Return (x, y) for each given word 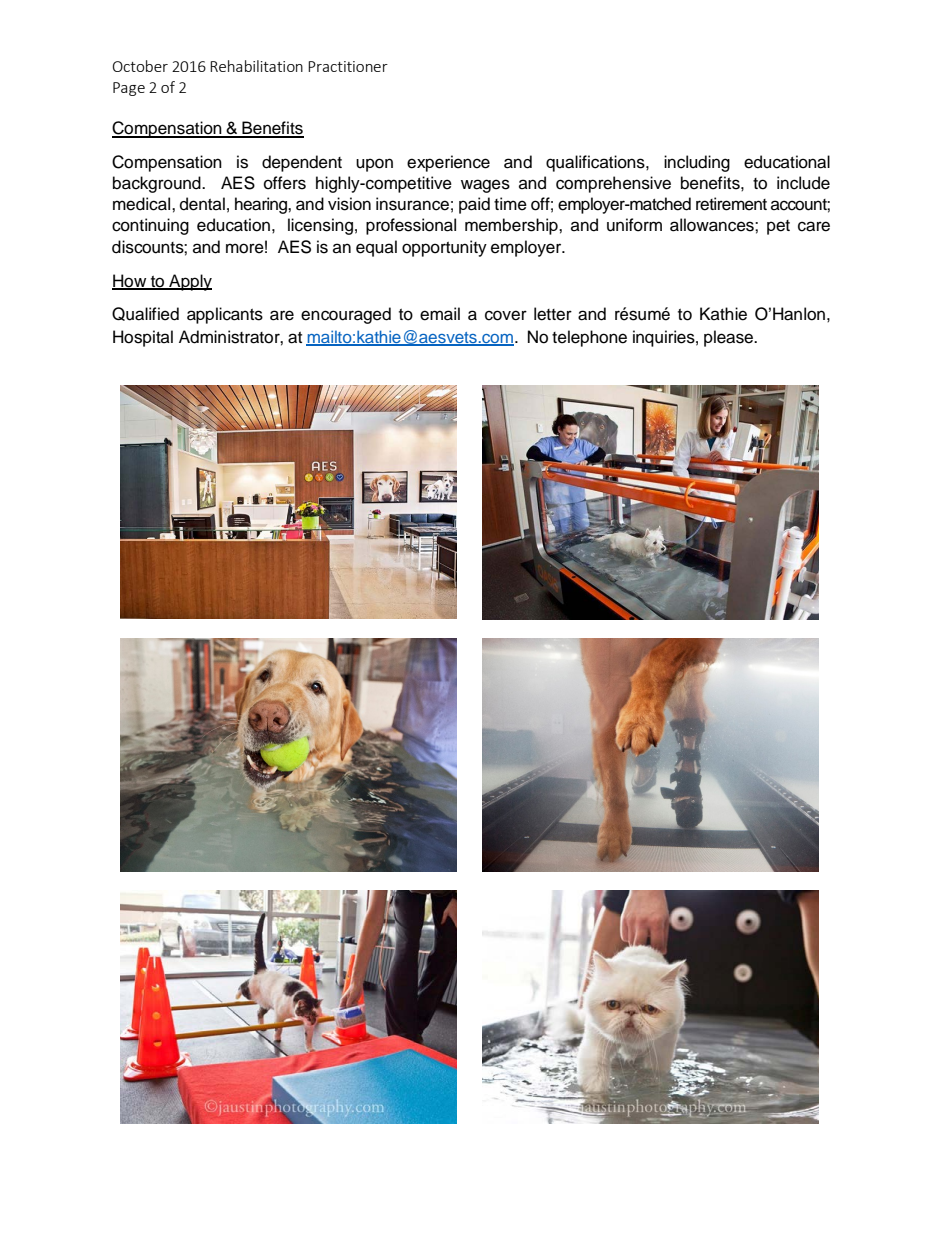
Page (129, 89)
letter (553, 314)
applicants (225, 315)
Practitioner (348, 66)
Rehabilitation (256, 66)
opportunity (444, 248)
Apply (189, 282)
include (803, 183)
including (697, 163)
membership (512, 226)
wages (485, 186)
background (158, 184)
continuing (150, 226)
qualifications (596, 163)
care (814, 226)
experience (448, 163)
